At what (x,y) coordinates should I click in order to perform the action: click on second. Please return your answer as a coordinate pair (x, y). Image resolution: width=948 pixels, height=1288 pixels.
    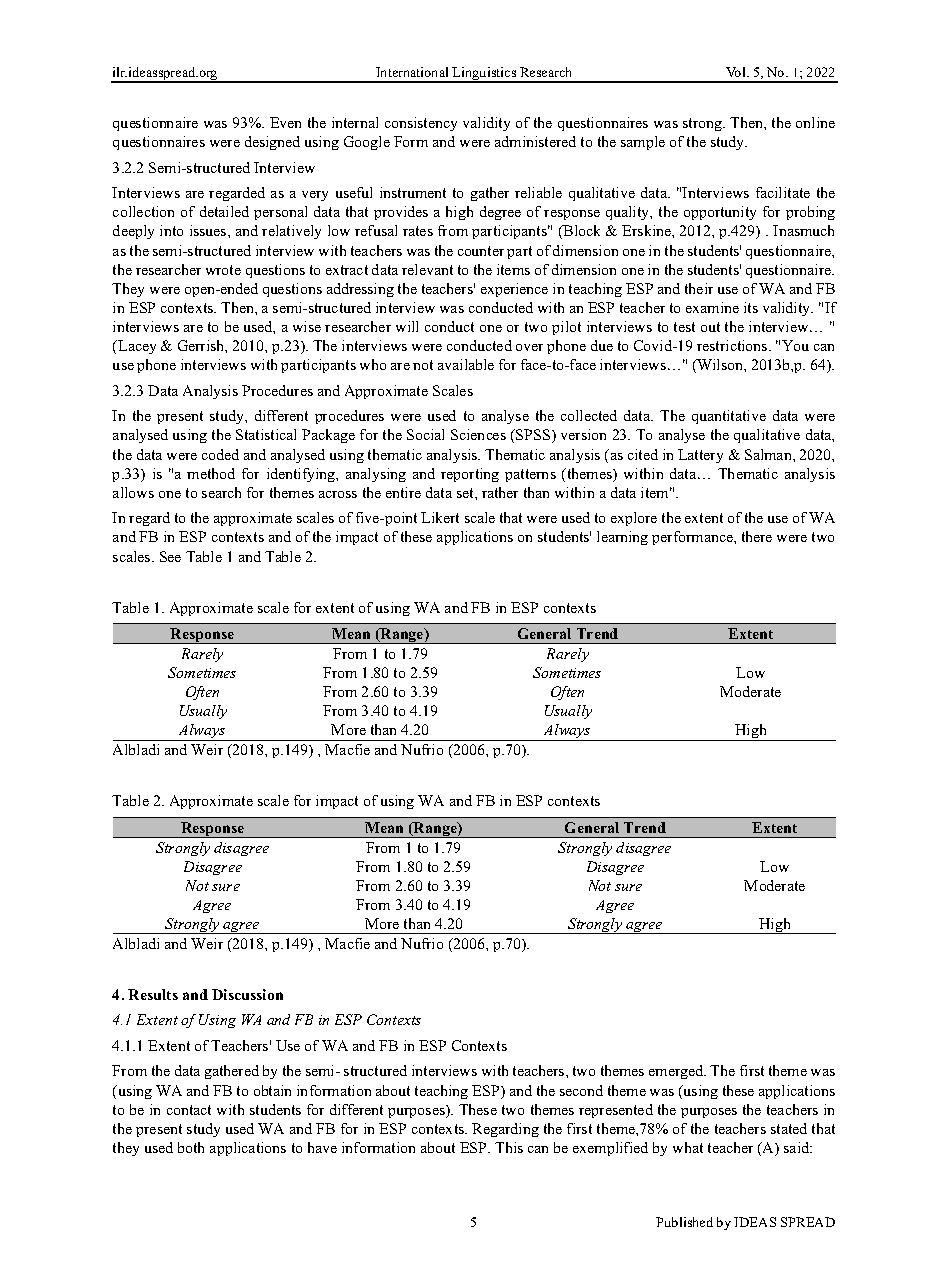
    Looking at the image, I should click on (581, 1090).
